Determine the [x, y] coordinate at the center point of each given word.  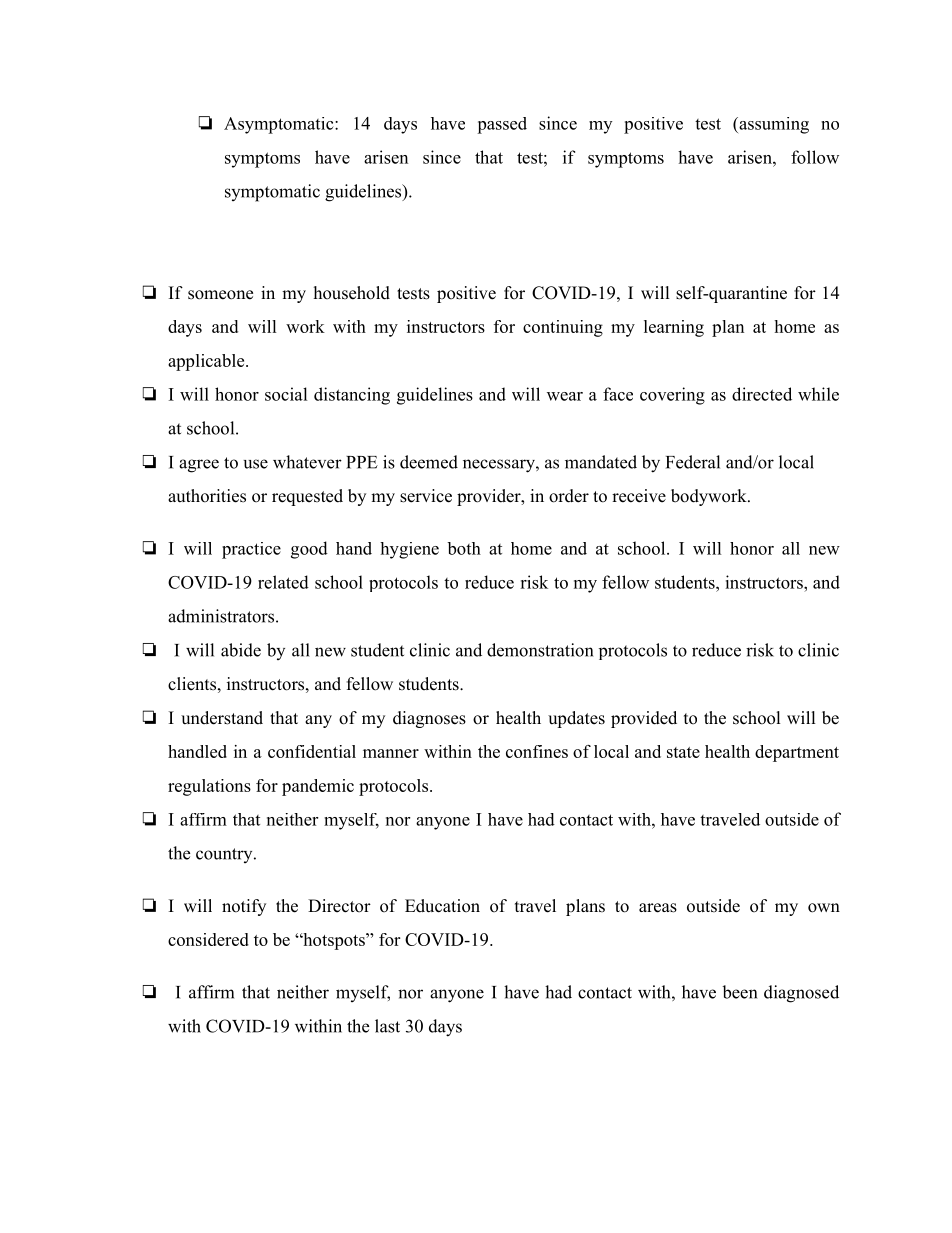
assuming [773, 125]
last [387, 1026]
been [739, 992]
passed [502, 125]
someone [220, 295]
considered [208, 939]
